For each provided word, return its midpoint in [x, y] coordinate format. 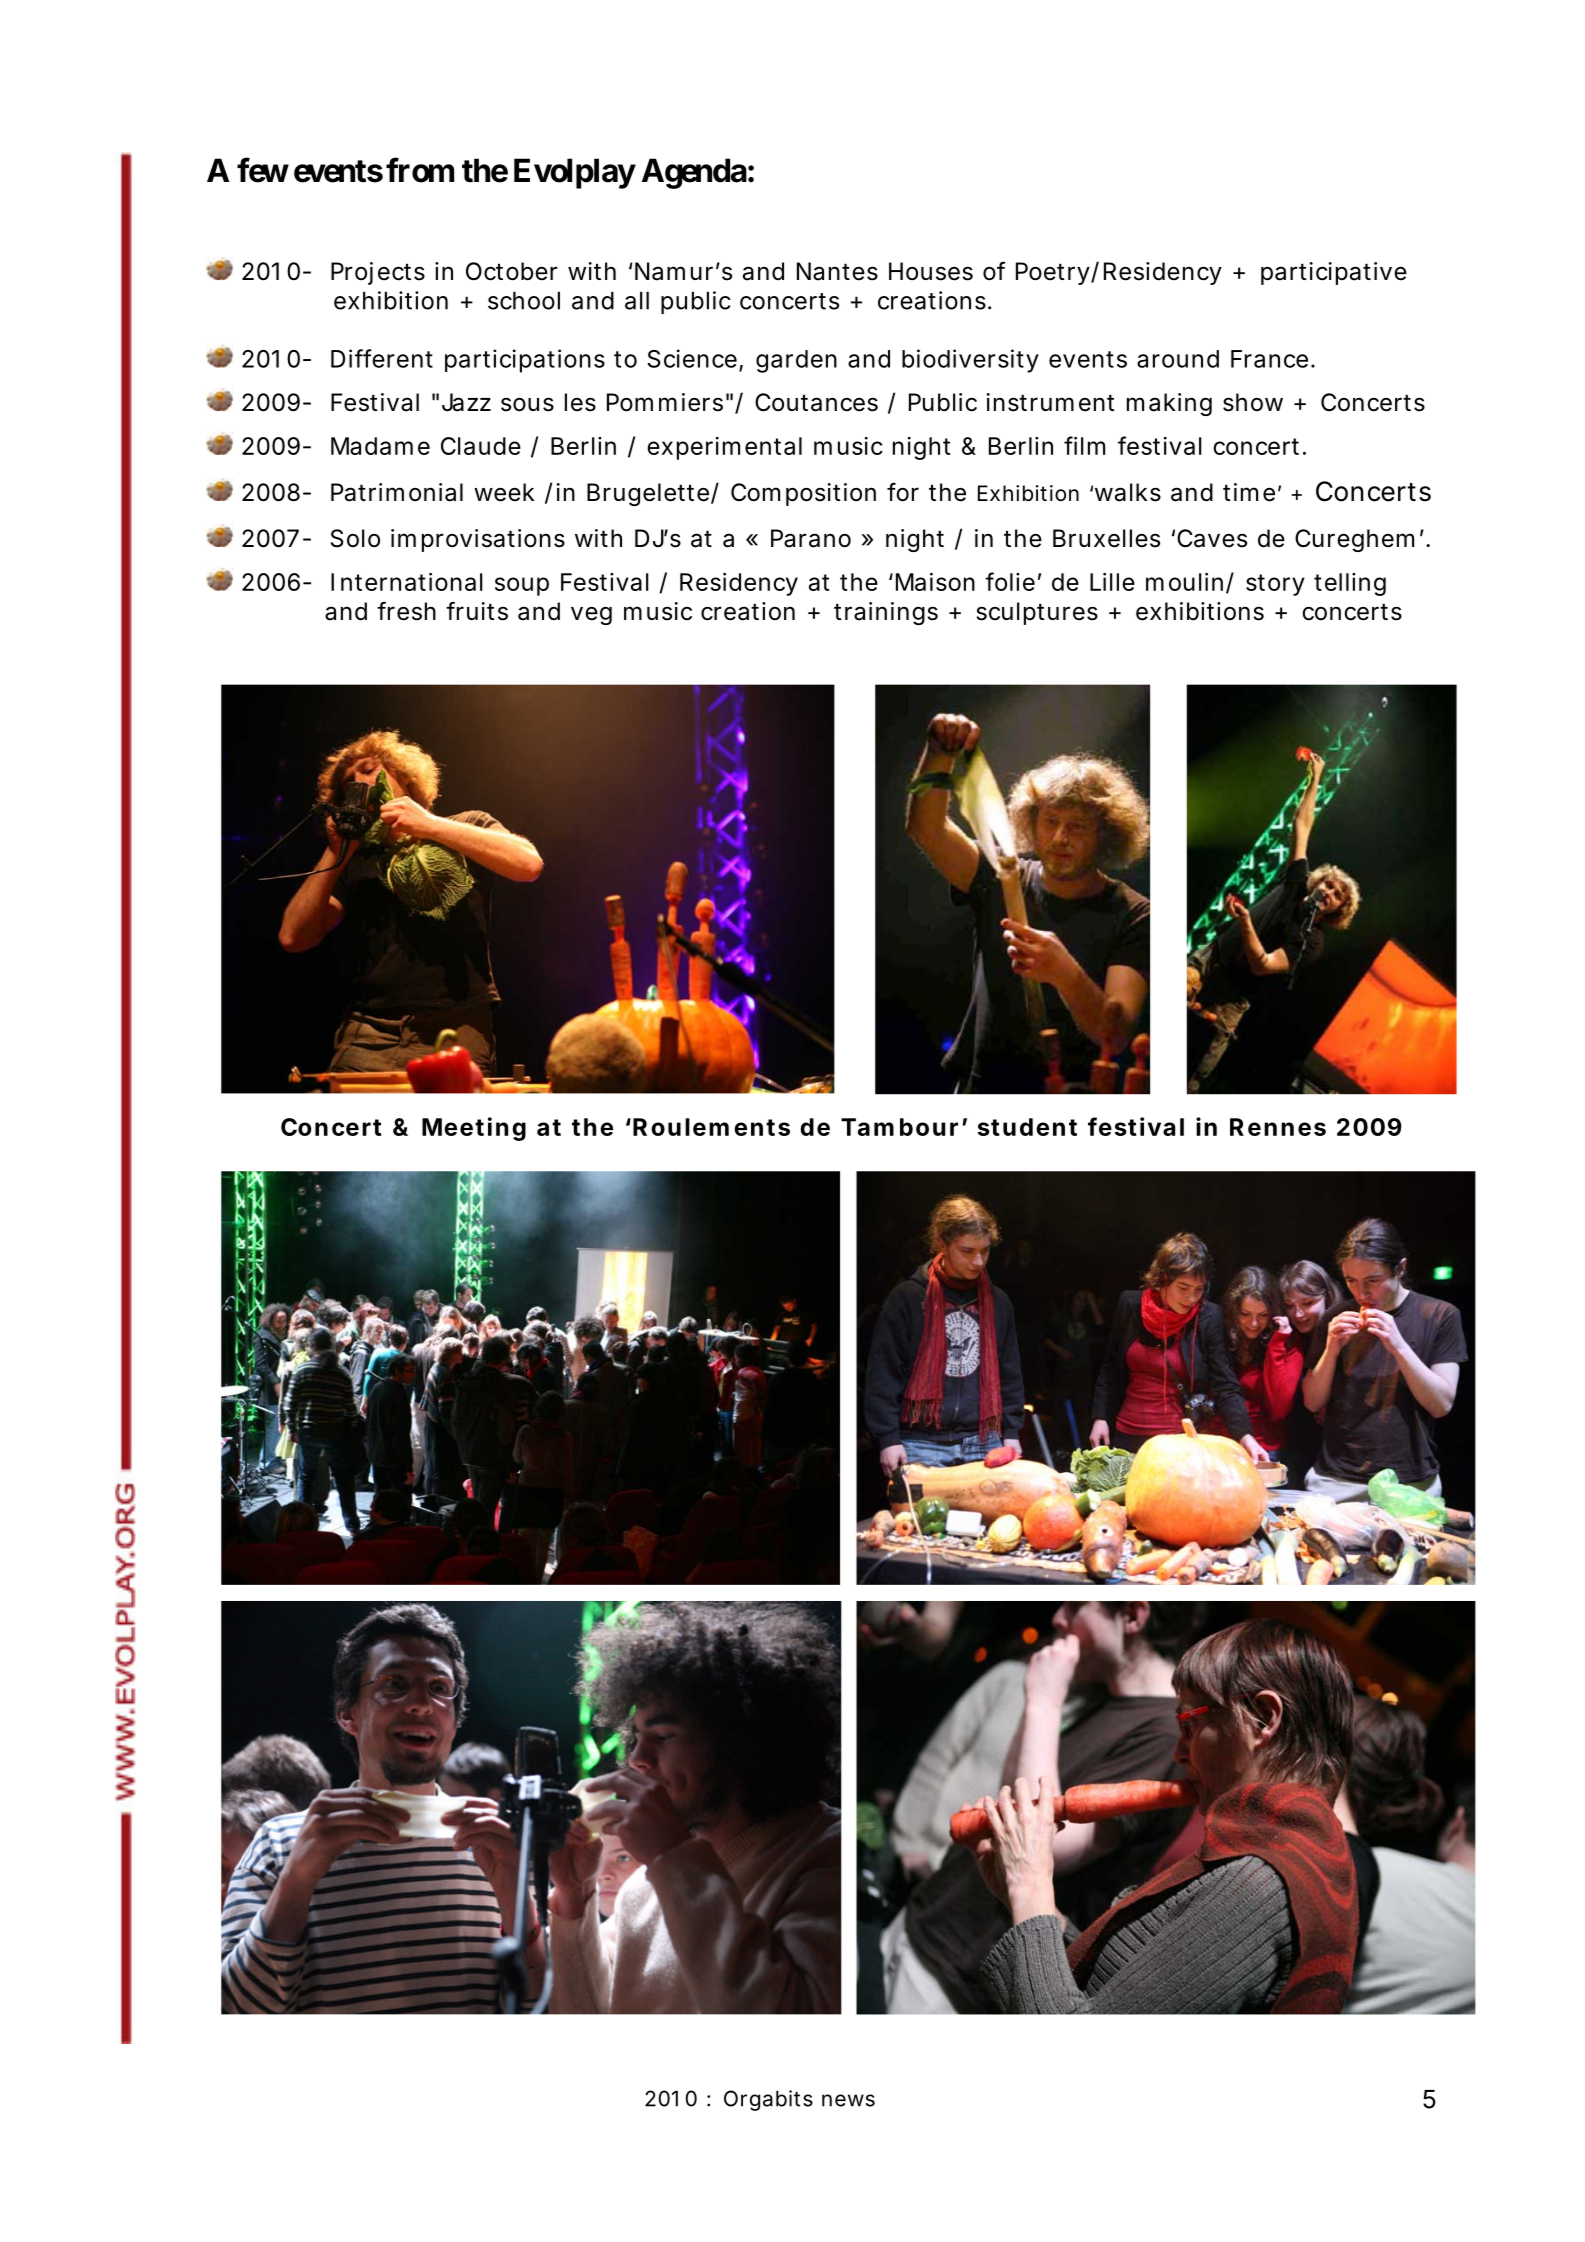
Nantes [837, 271]
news [848, 2100]
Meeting [474, 1129]
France [1271, 359]
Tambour [899, 1127]
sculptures [1037, 613]
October [512, 271]
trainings [886, 613]
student [1027, 1127]
